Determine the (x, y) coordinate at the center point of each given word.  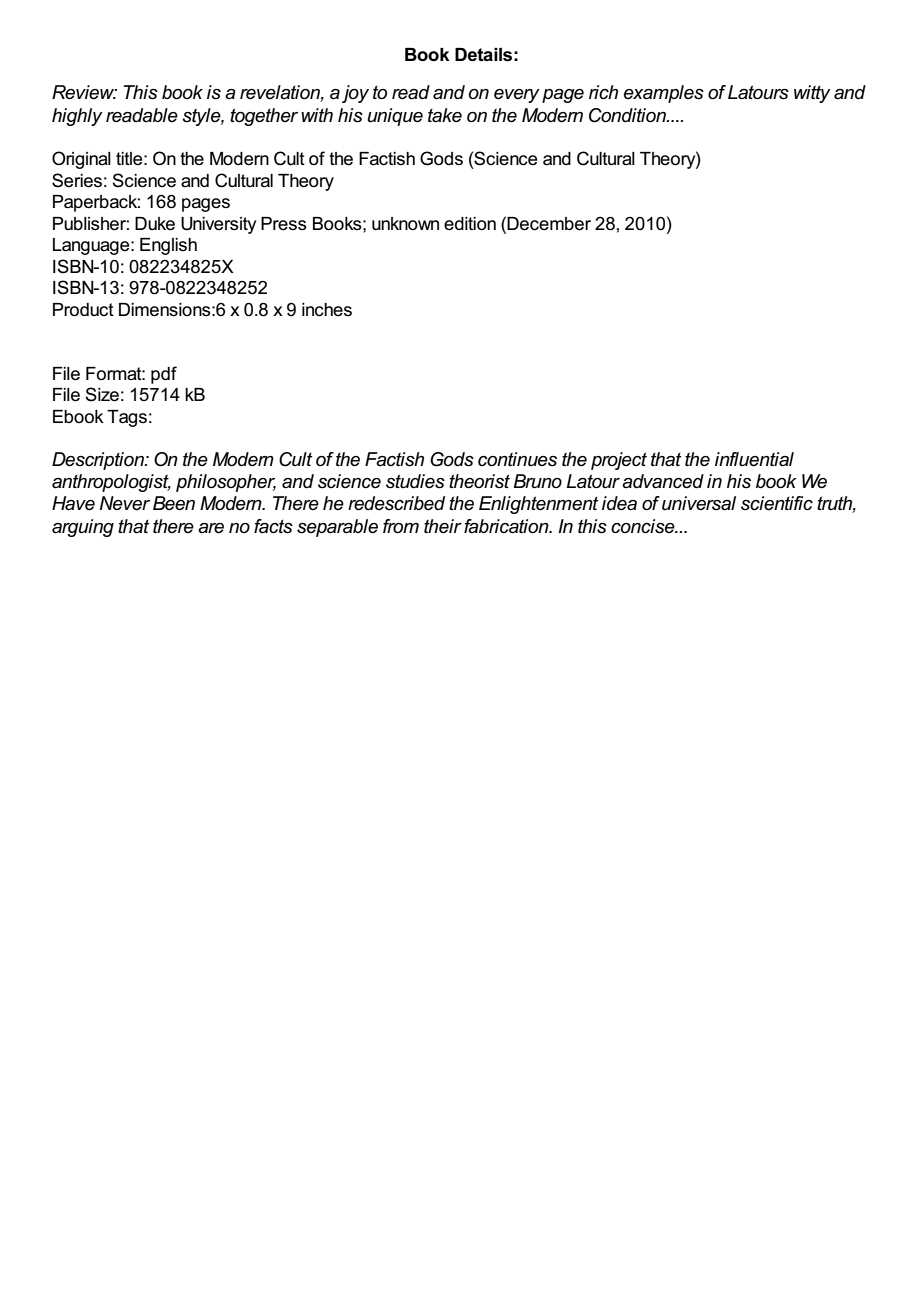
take (445, 115)
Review (84, 92)
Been (174, 503)
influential (754, 459)
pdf (164, 375)
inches (327, 310)
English (168, 246)
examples (664, 94)
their (443, 526)
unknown (405, 224)
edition (470, 224)
